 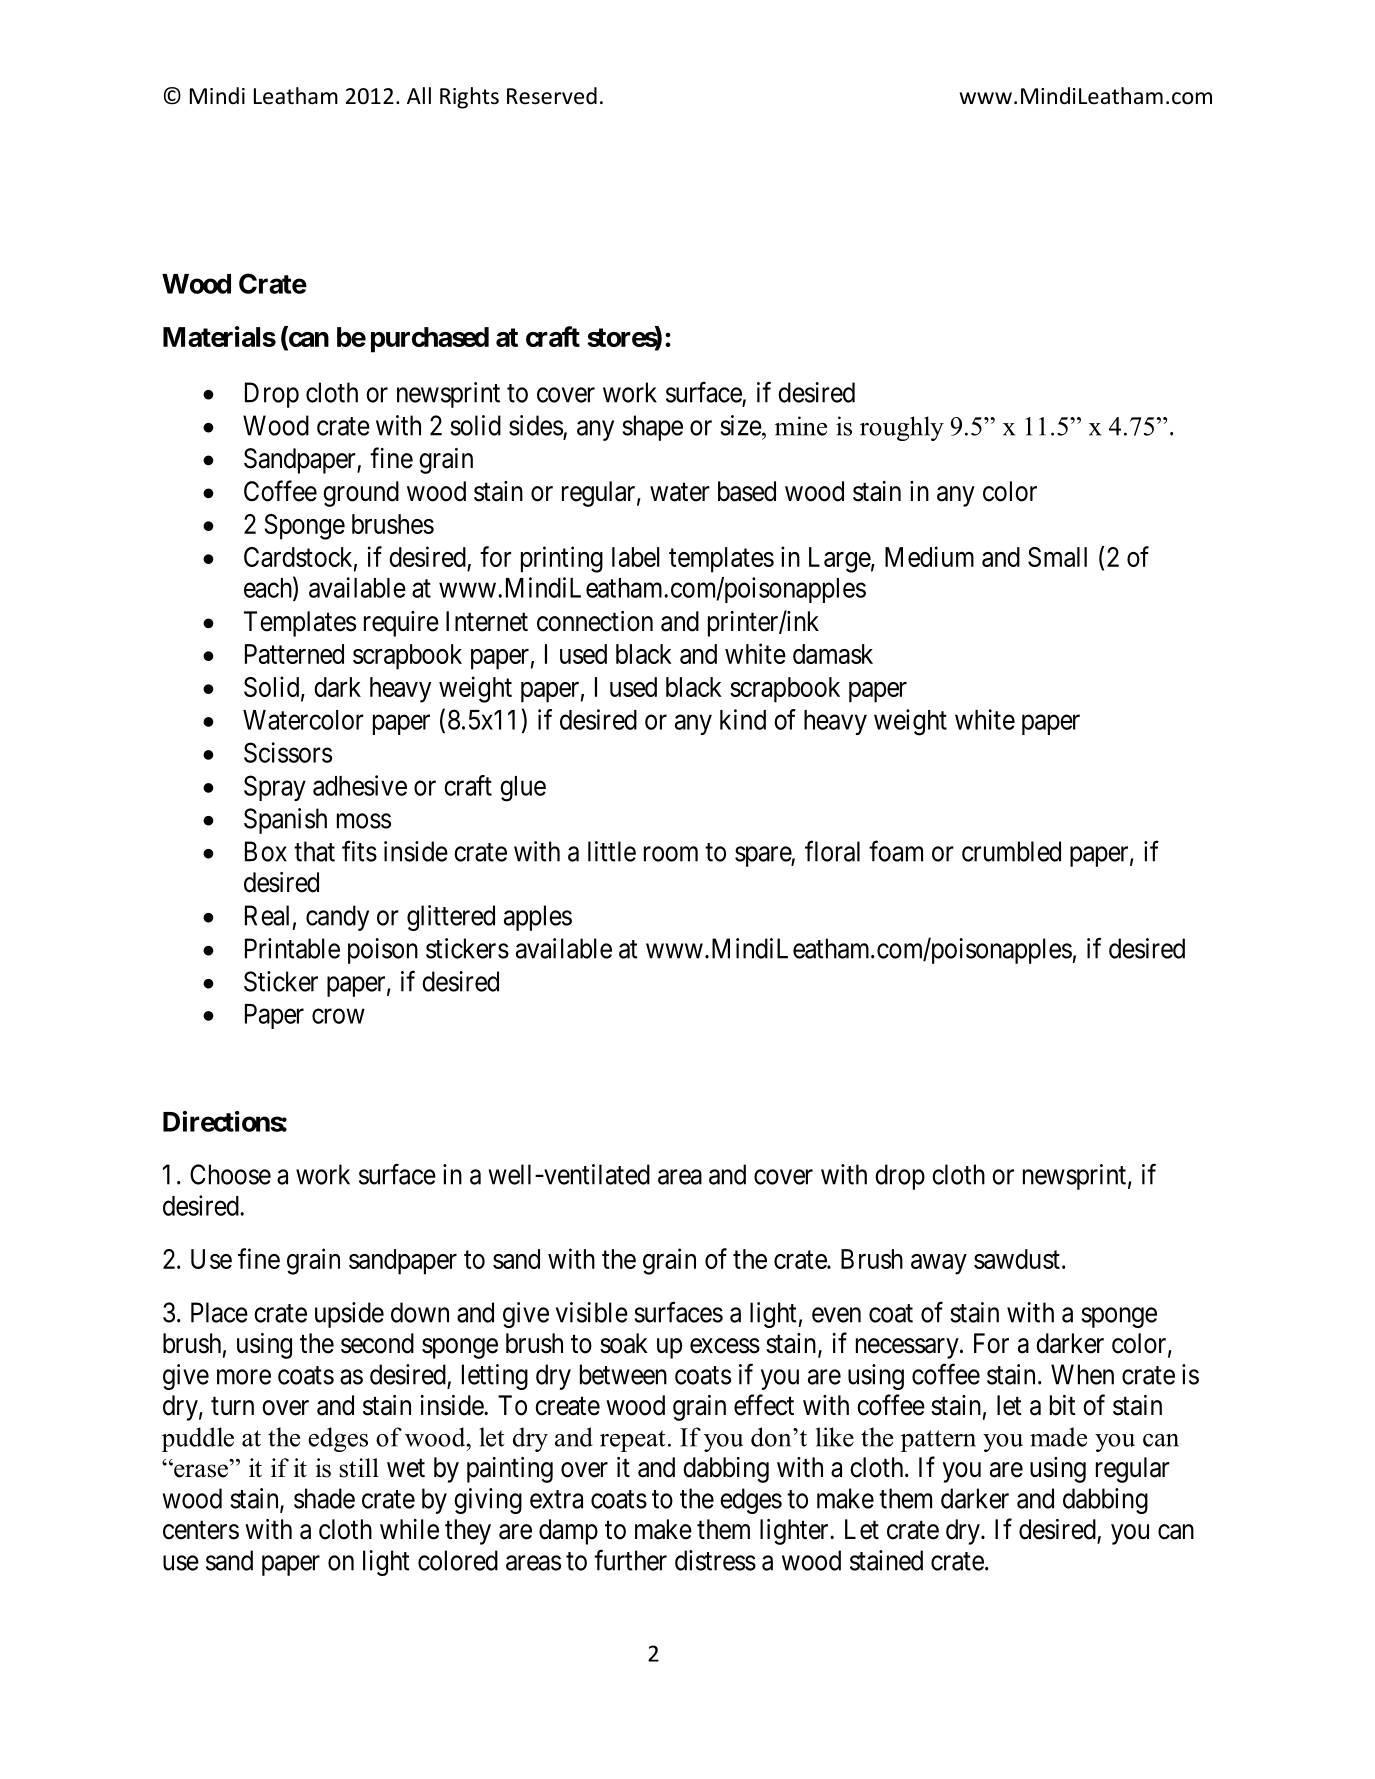 What do you see at coordinates (612, 851) in the image?
I see `little` at bounding box center [612, 851].
